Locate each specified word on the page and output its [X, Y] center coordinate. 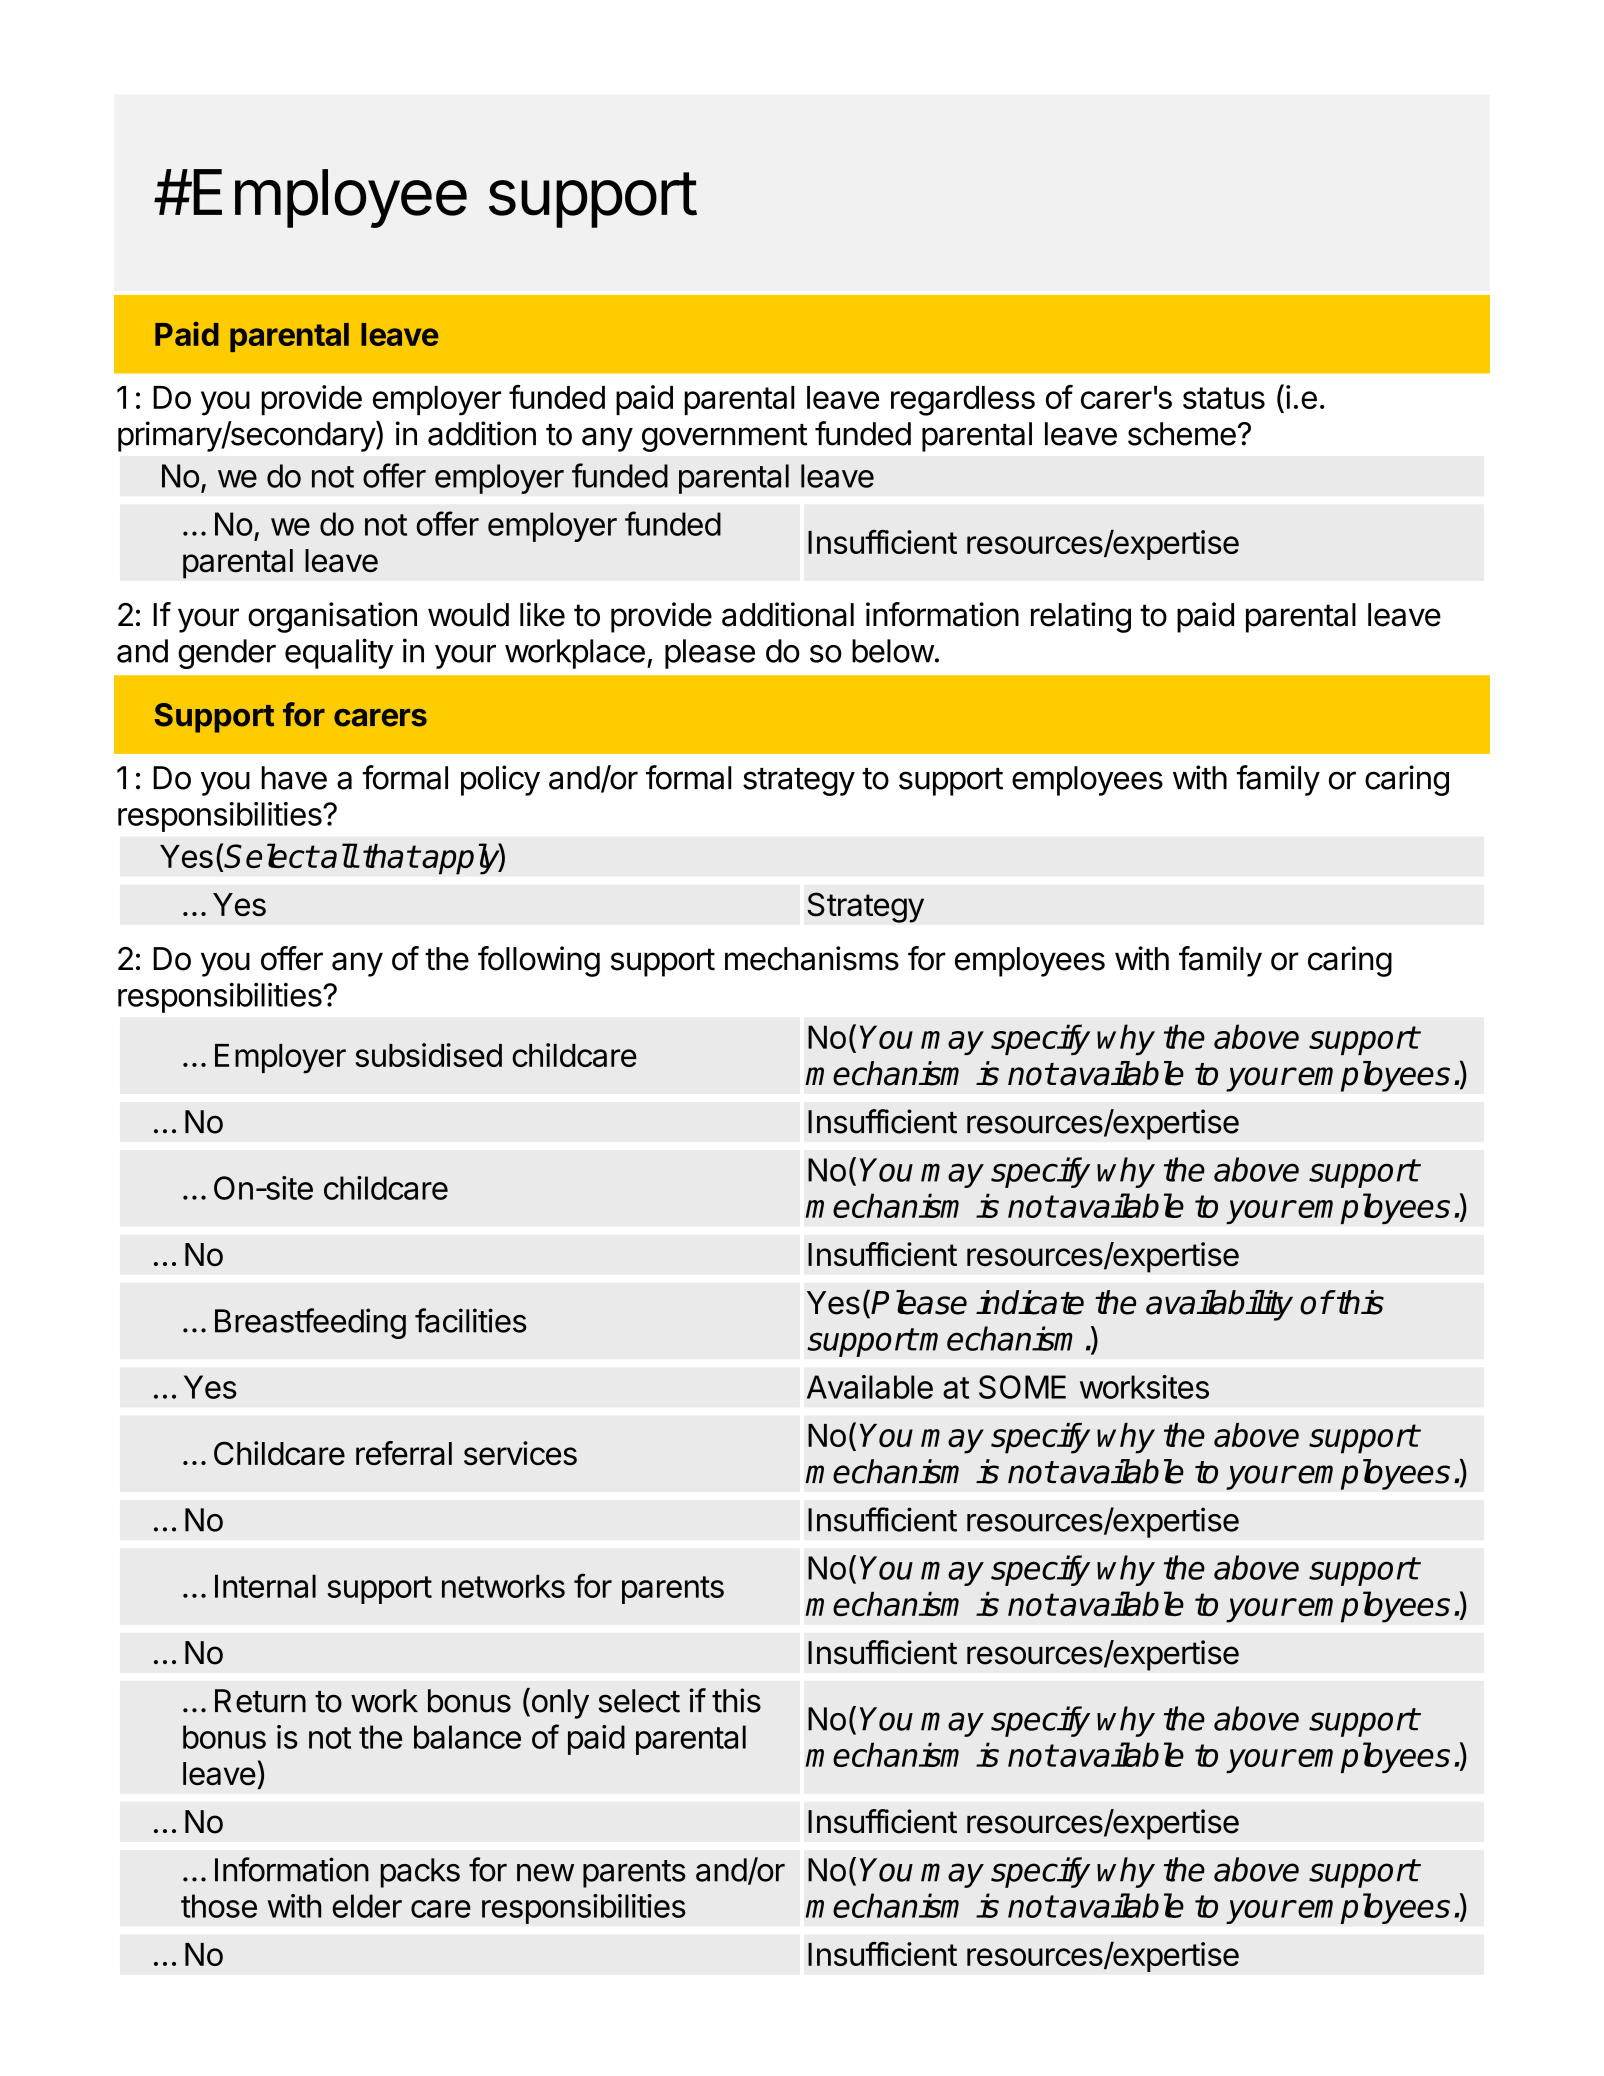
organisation [332, 617]
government [724, 438]
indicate [1030, 1302]
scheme [1182, 434]
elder [367, 1906]
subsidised [429, 1055]
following [539, 961]
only [559, 1703]
